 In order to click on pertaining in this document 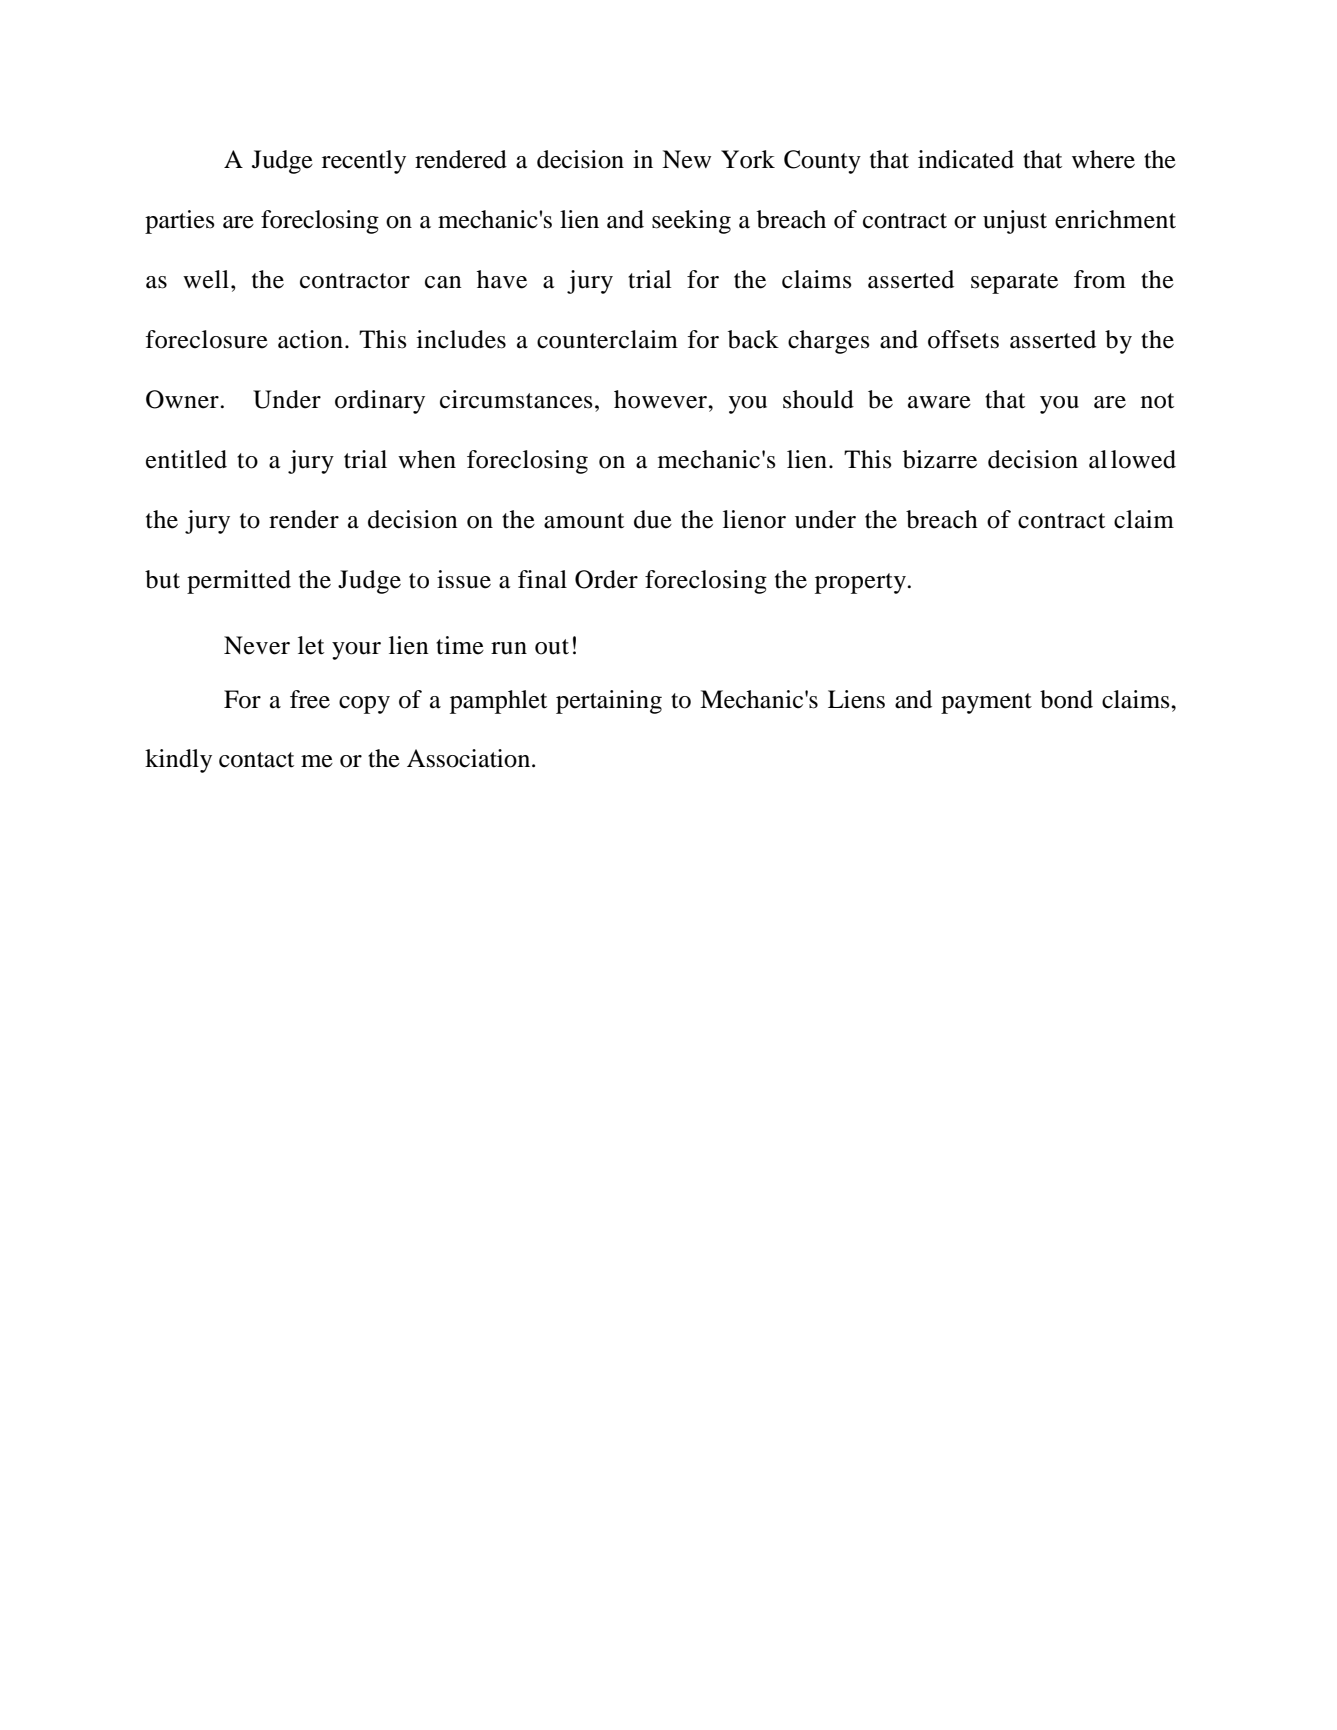, I will do `click(609, 702)`.
